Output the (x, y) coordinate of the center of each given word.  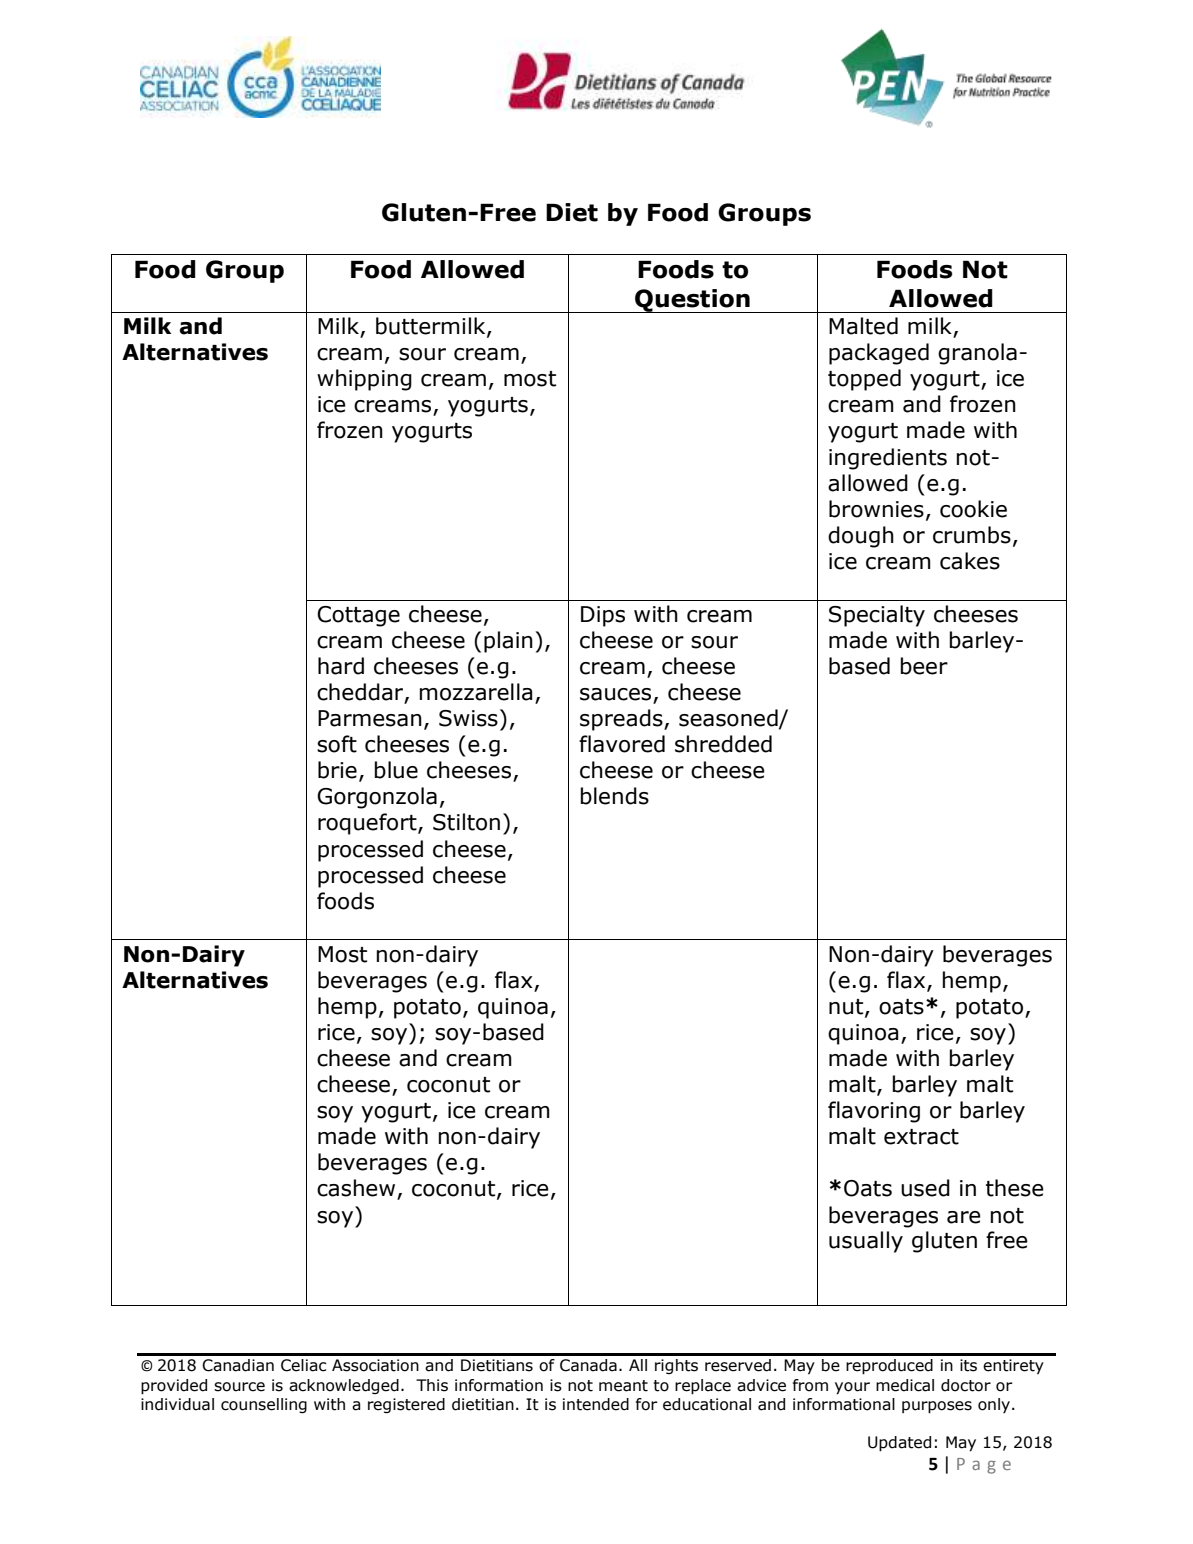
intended (596, 1404)
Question (692, 301)
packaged (879, 354)
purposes (937, 1407)
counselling (264, 1405)
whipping (364, 380)
